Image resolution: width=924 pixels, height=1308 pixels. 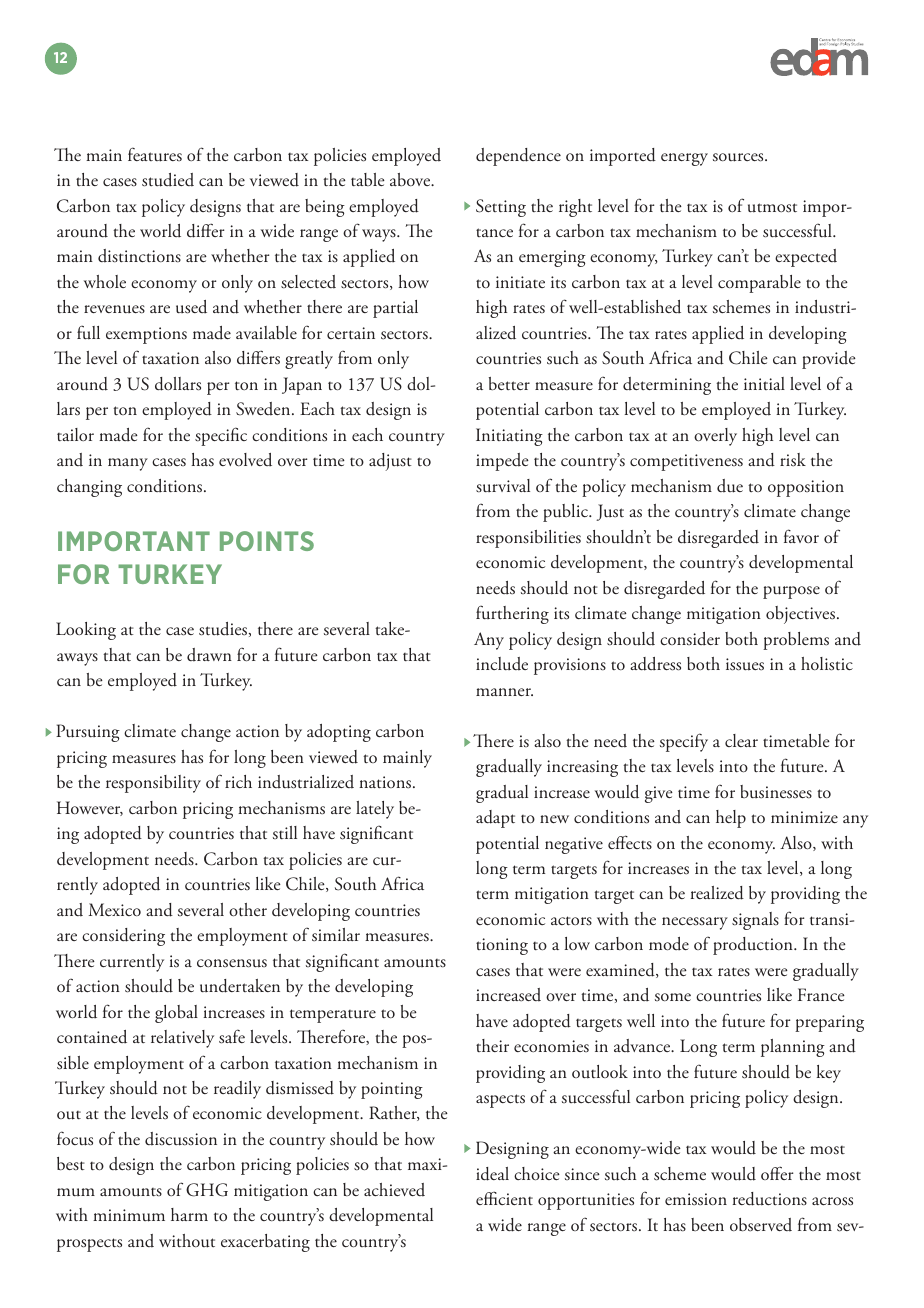 I want to click on Mexico, so click(x=115, y=909).
